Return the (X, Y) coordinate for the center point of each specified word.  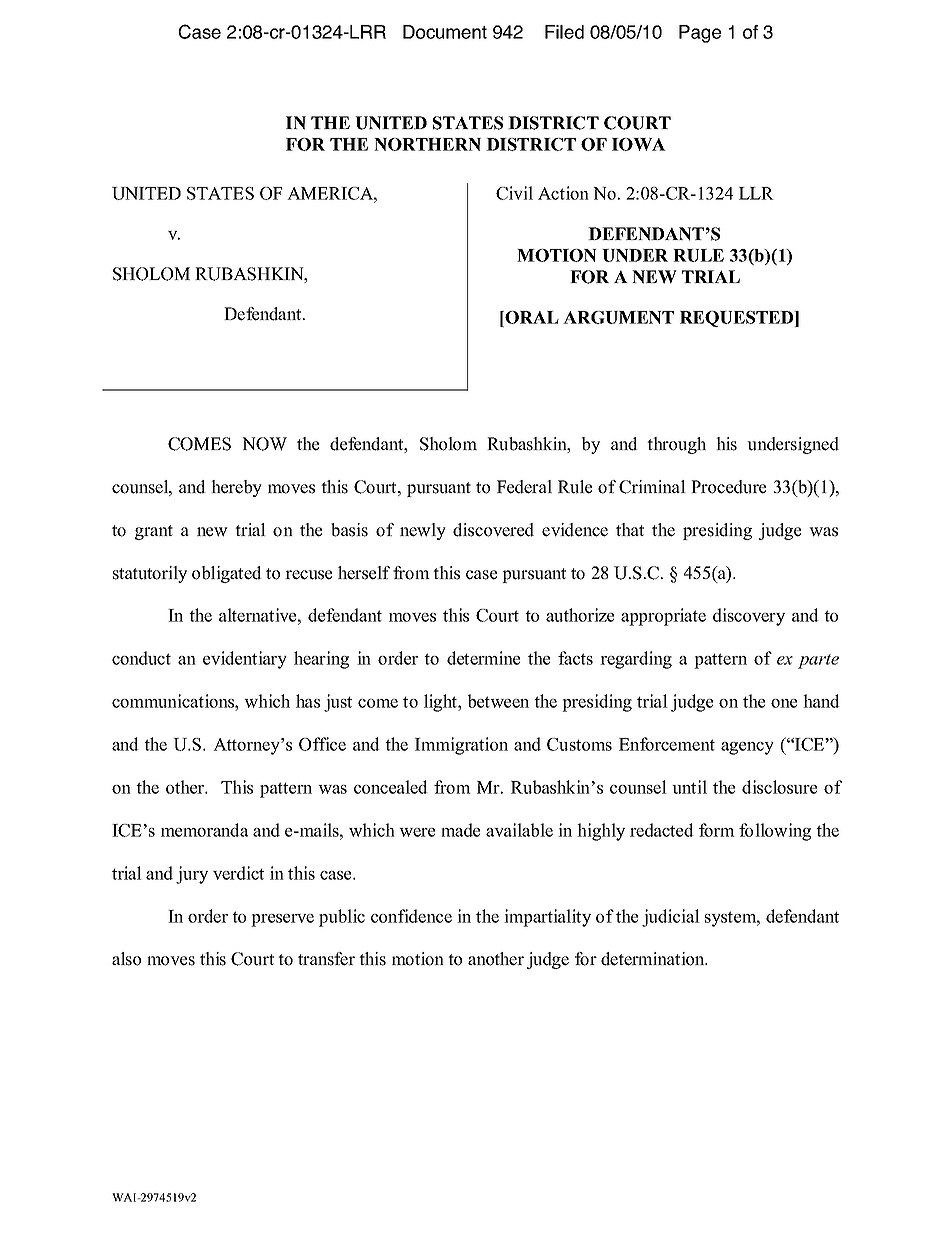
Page (700, 34)
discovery (749, 617)
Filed (564, 32)
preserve (282, 920)
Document (445, 32)
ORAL (531, 317)
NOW (264, 444)
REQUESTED (738, 319)
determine (483, 658)
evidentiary (245, 660)
